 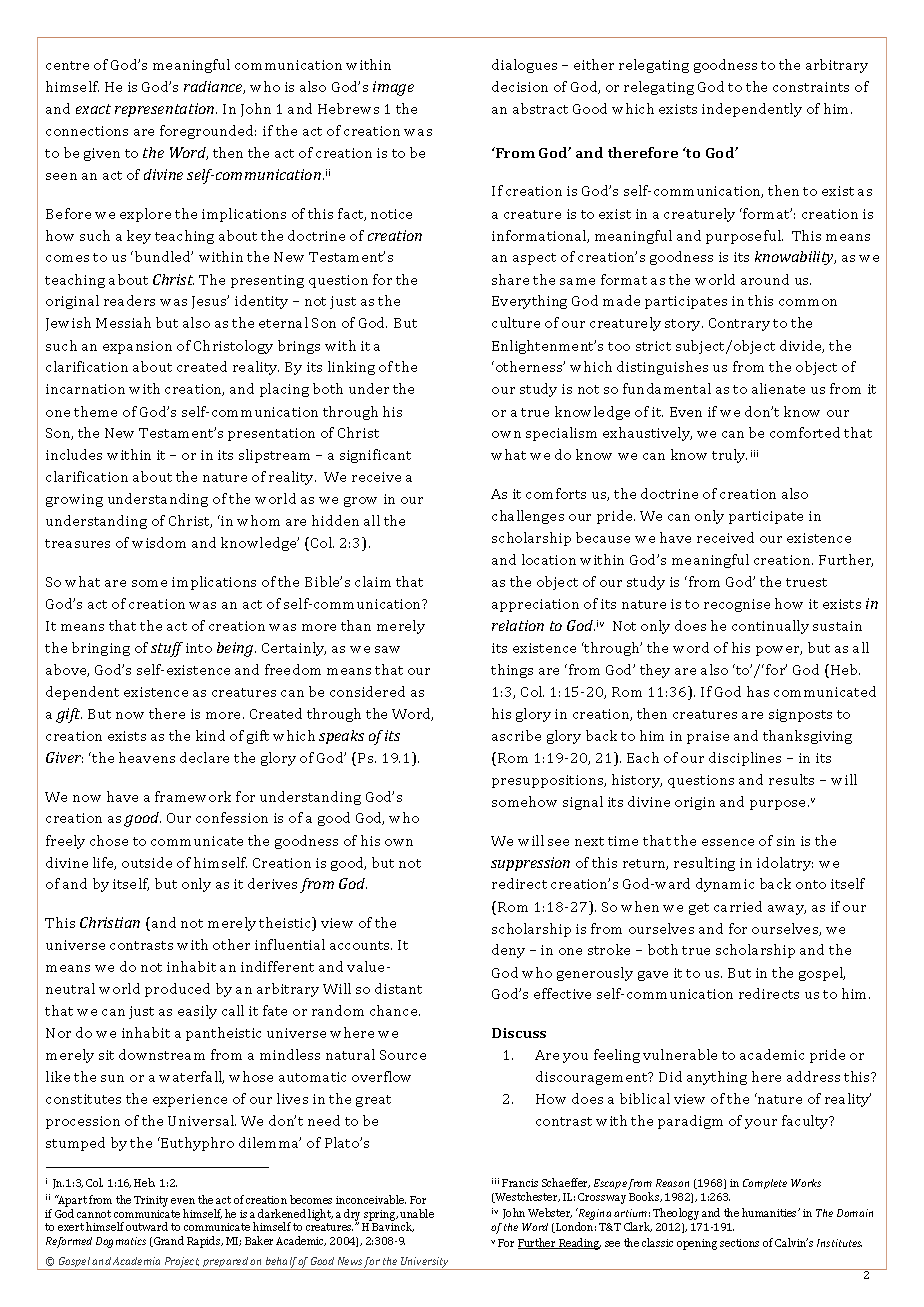 What do you see at coordinates (739, 1243) in the page?
I see `sections` at bounding box center [739, 1243].
